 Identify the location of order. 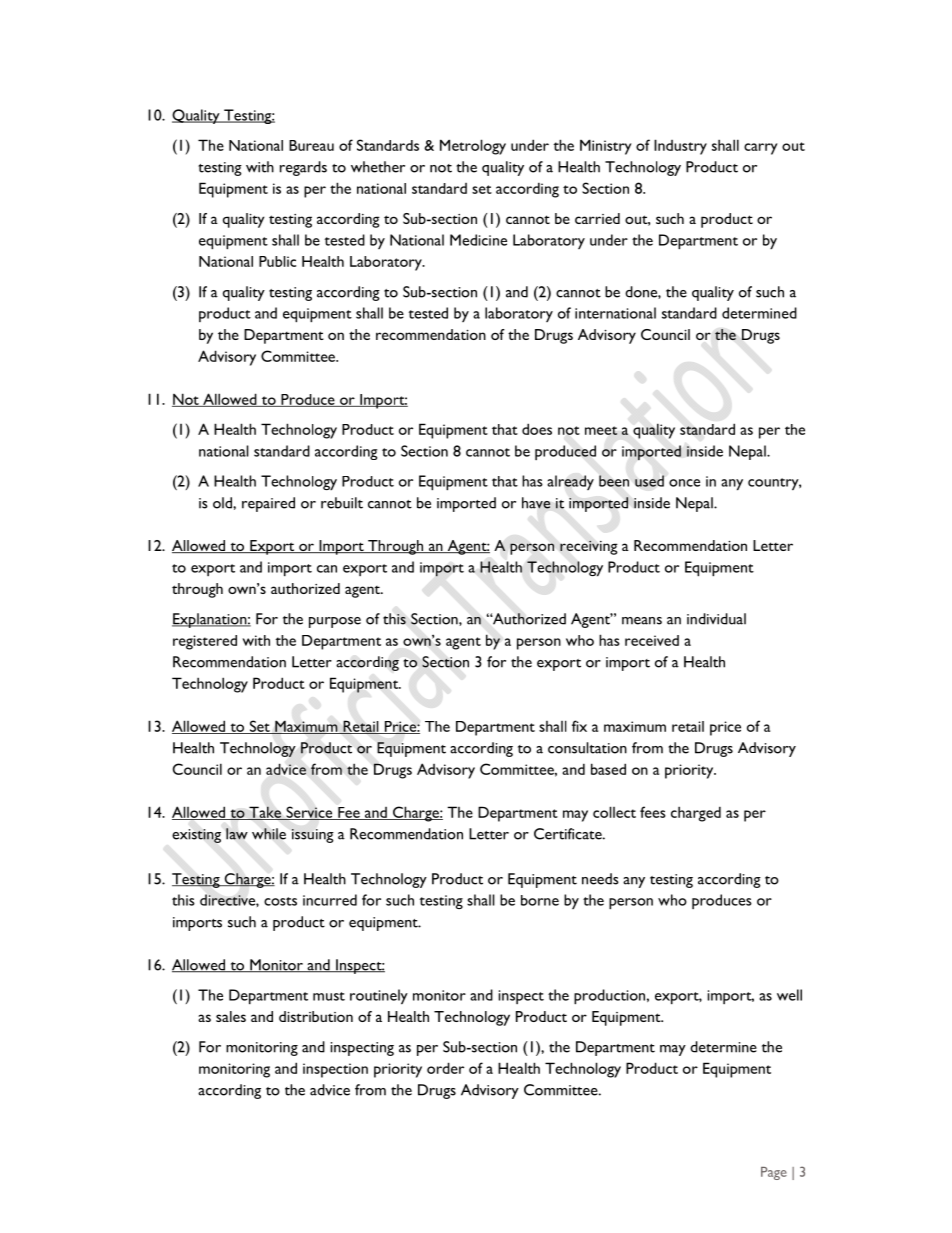
(445, 1068).
